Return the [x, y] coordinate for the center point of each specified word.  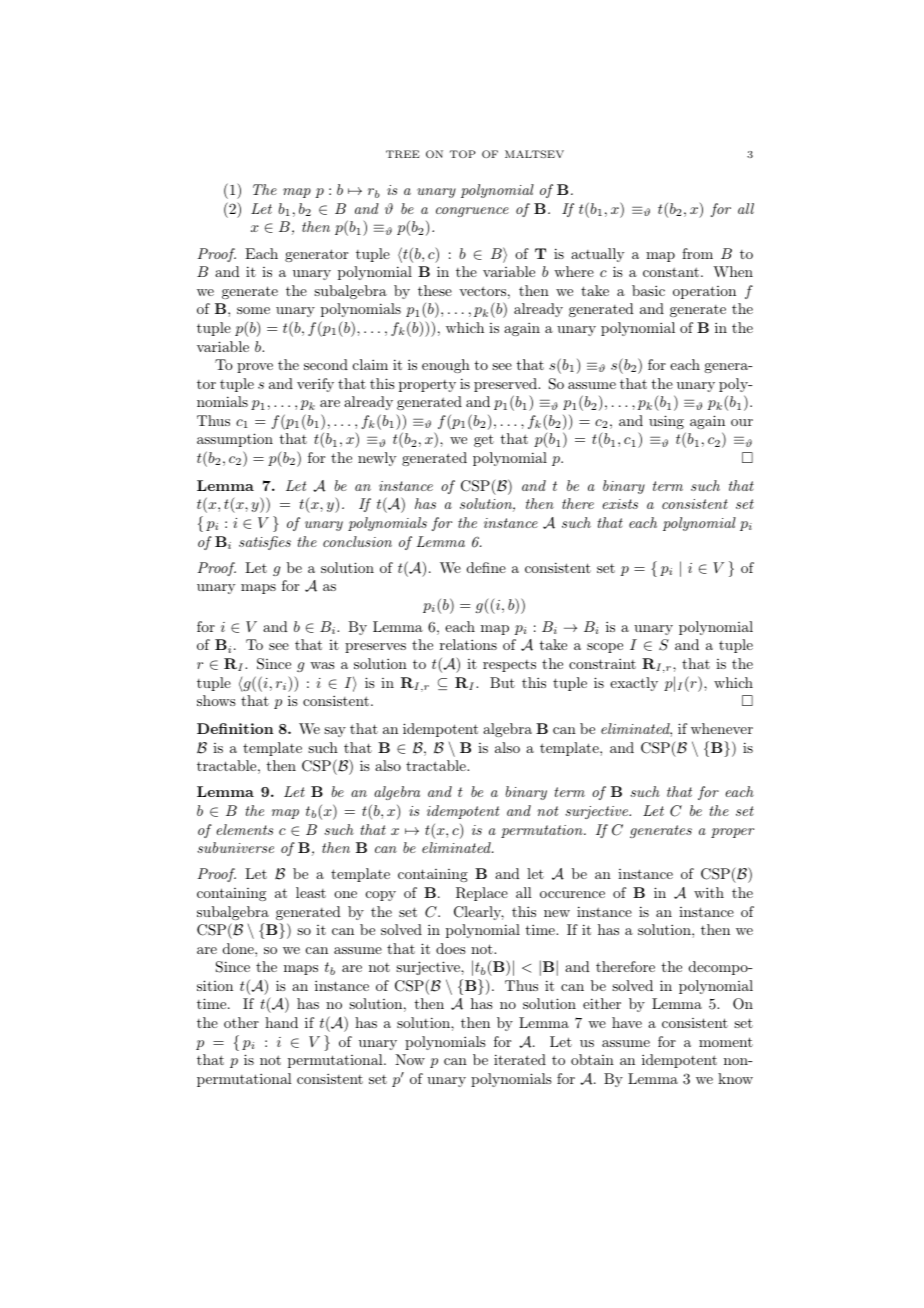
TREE [403, 154]
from [697, 253]
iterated [520, 1059]
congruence [472, 212]
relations [468, 644]
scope [605, 648]
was [322, 665]
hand [281, 1022]
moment [726, 1042]
